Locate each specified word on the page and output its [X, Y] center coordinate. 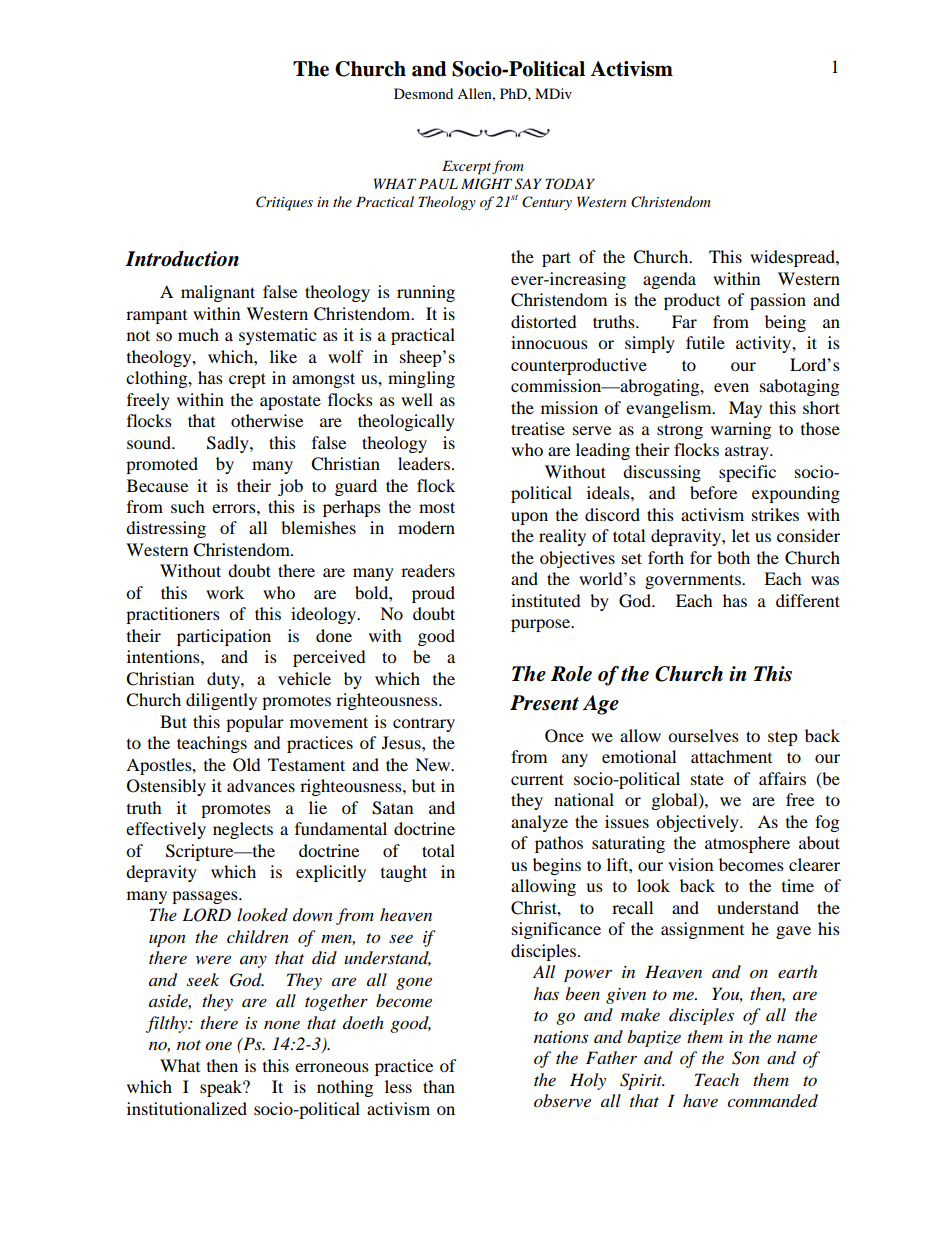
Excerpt [466, 167]
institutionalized [187, 1108]
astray [748, 452]
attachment [731, 756]
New [434, 764]
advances [261, 785]
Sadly [229, 444]
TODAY [570, 184]
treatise [538, 428]
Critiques [284, 203]
